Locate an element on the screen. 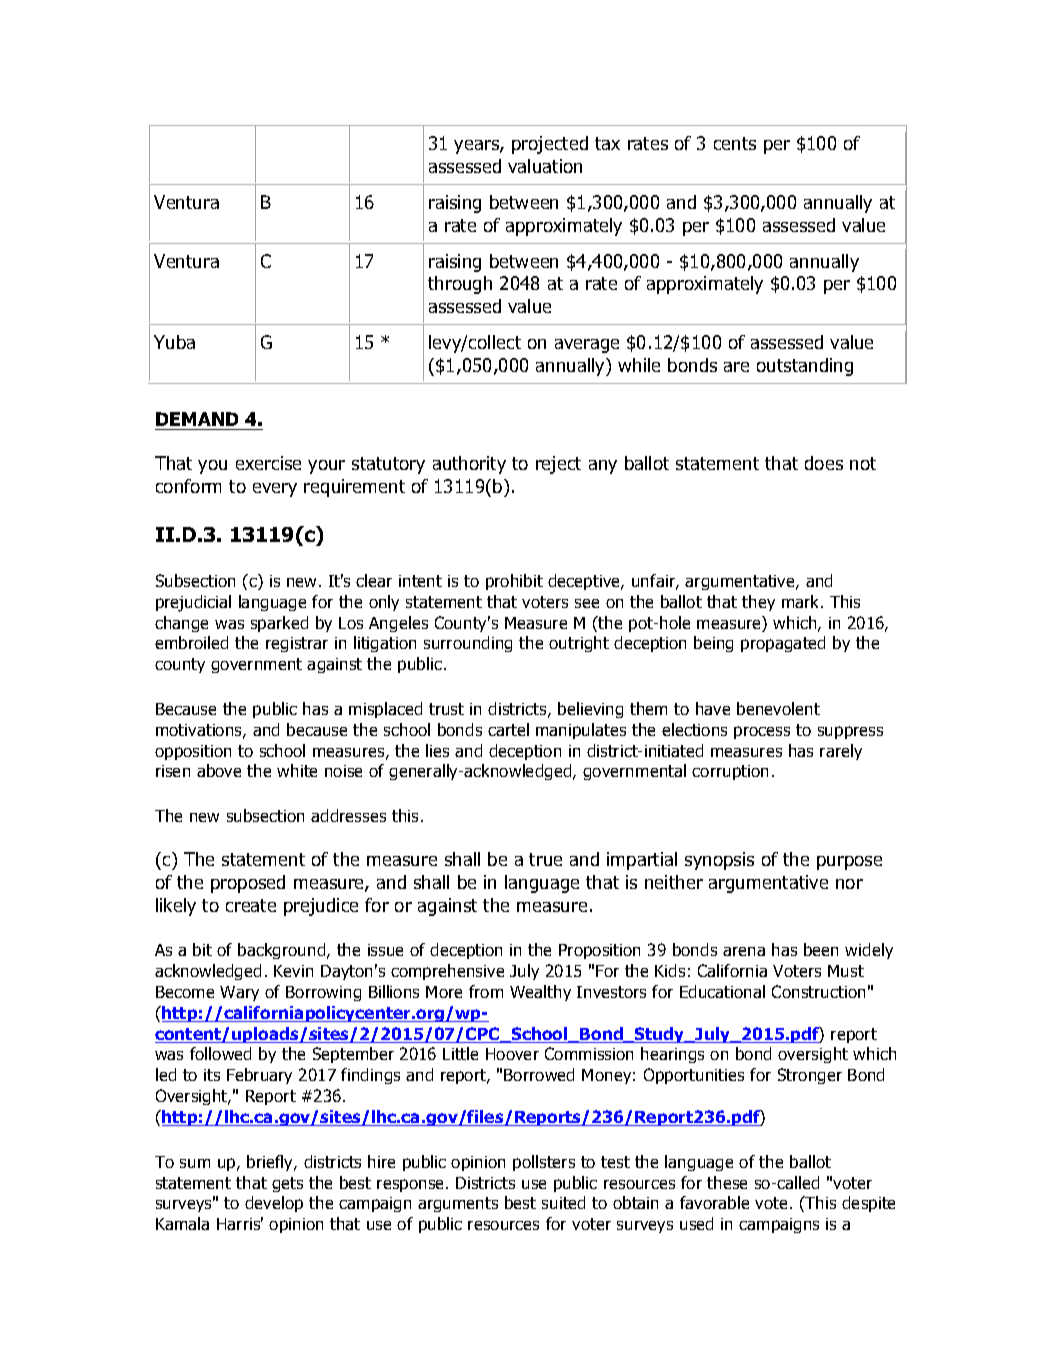 This screenshot has width=1054, height=1364. valuation is located at coordinates (545, 166).
